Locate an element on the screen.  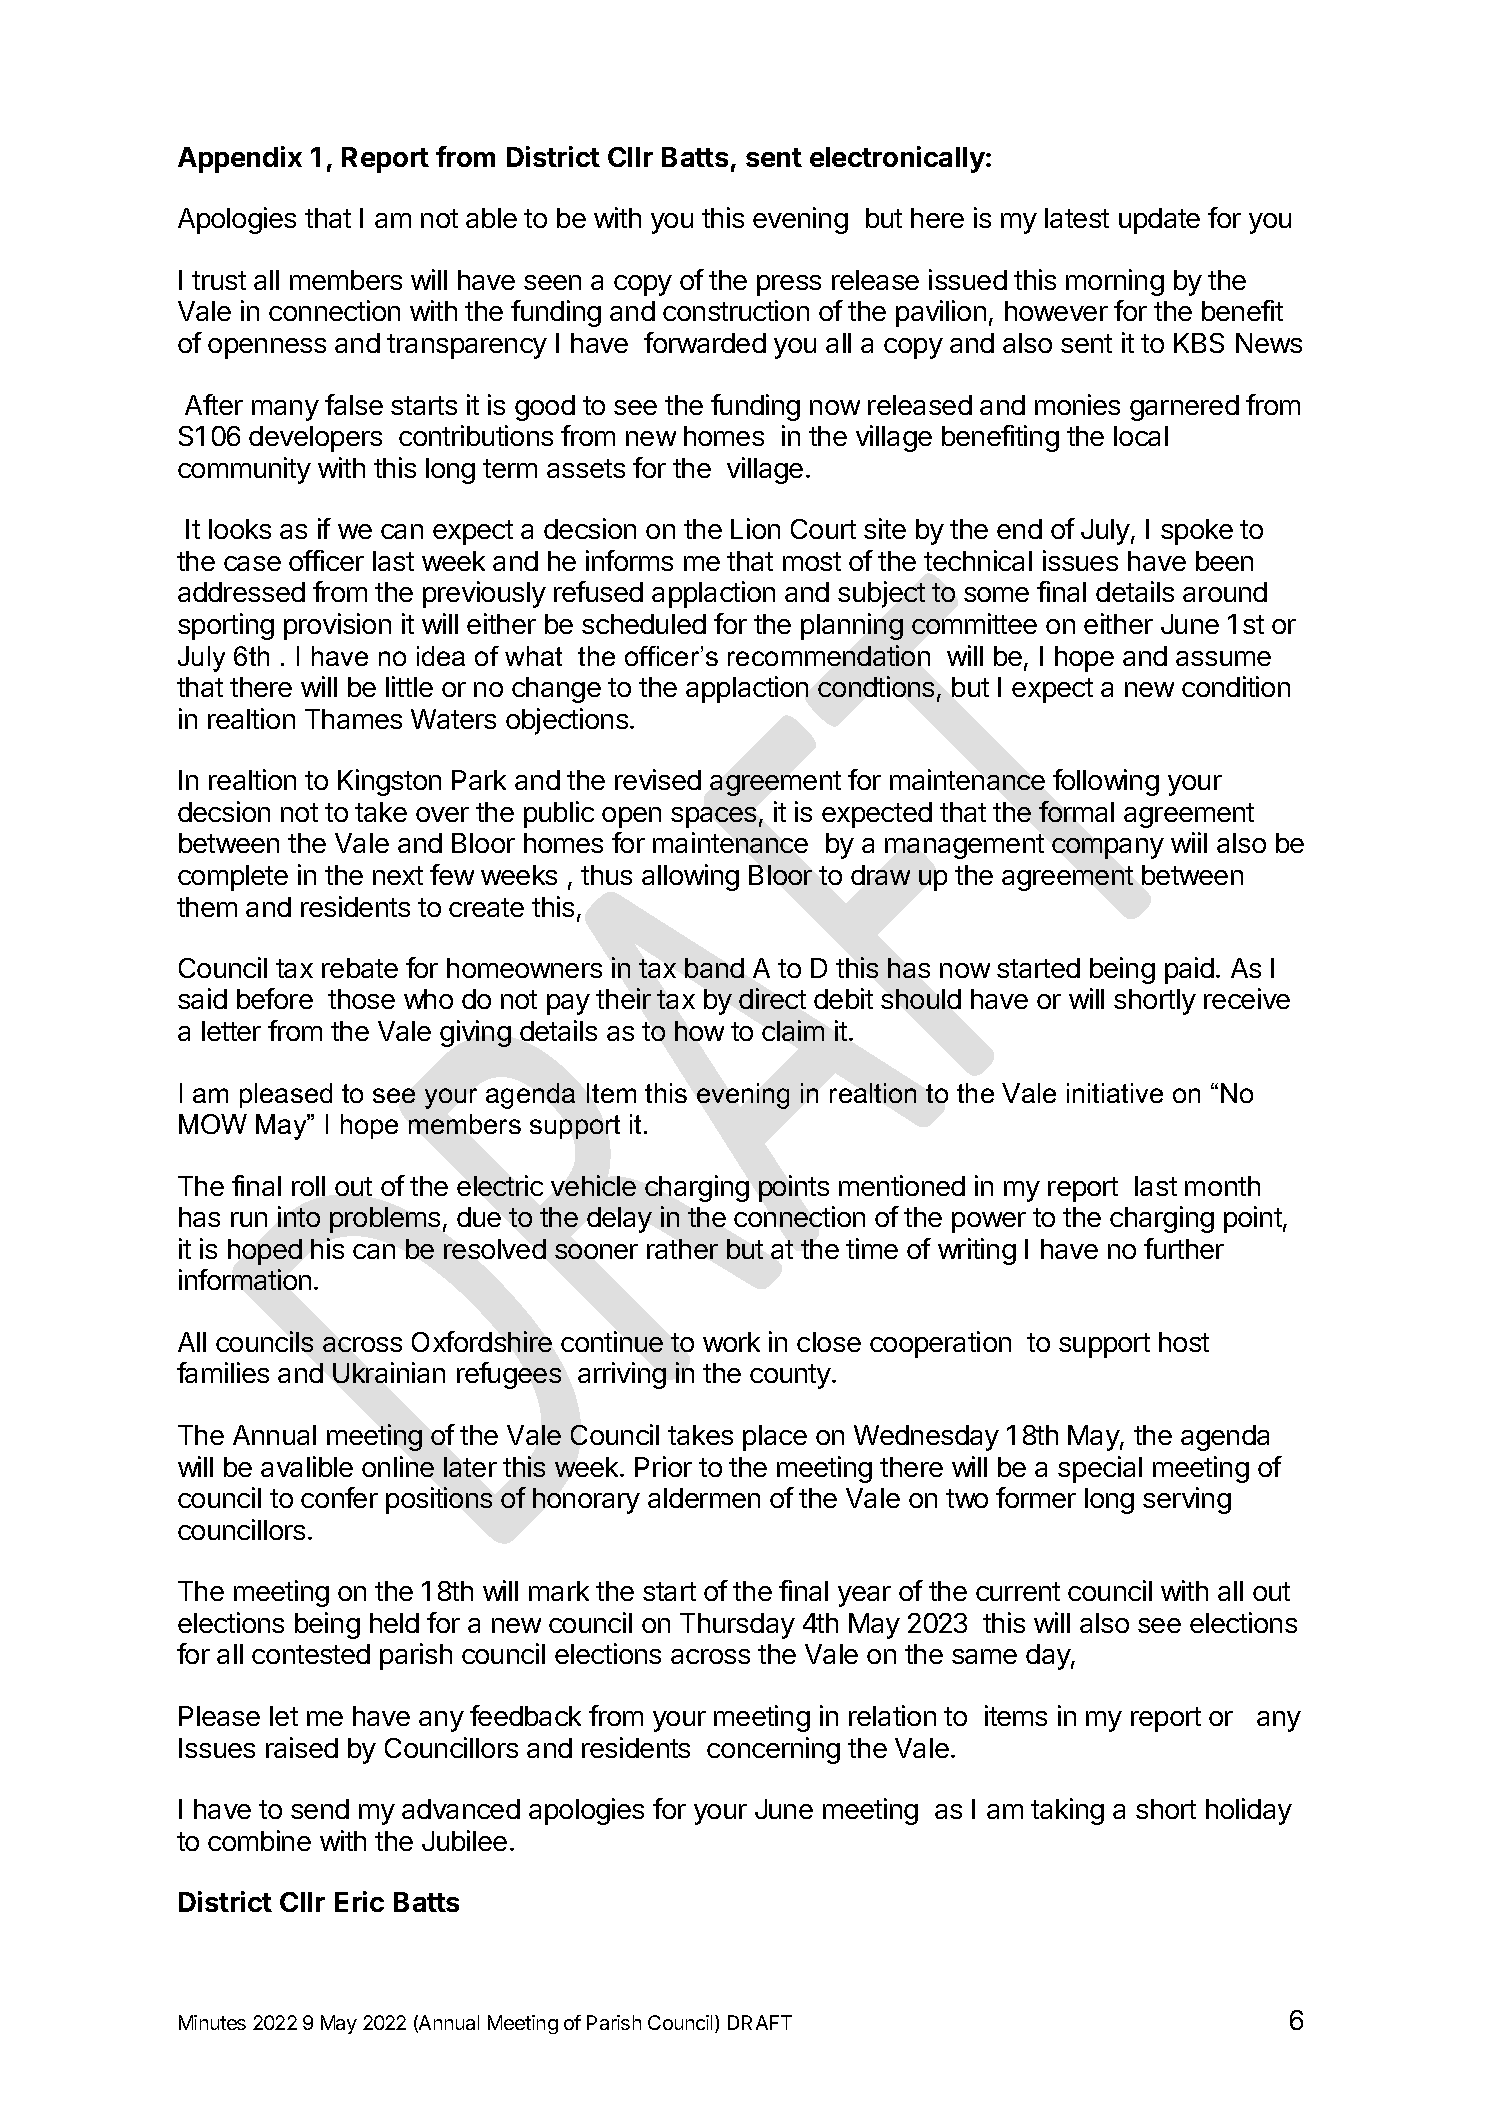
DRAFT is located at coordinates (760, 2022).
